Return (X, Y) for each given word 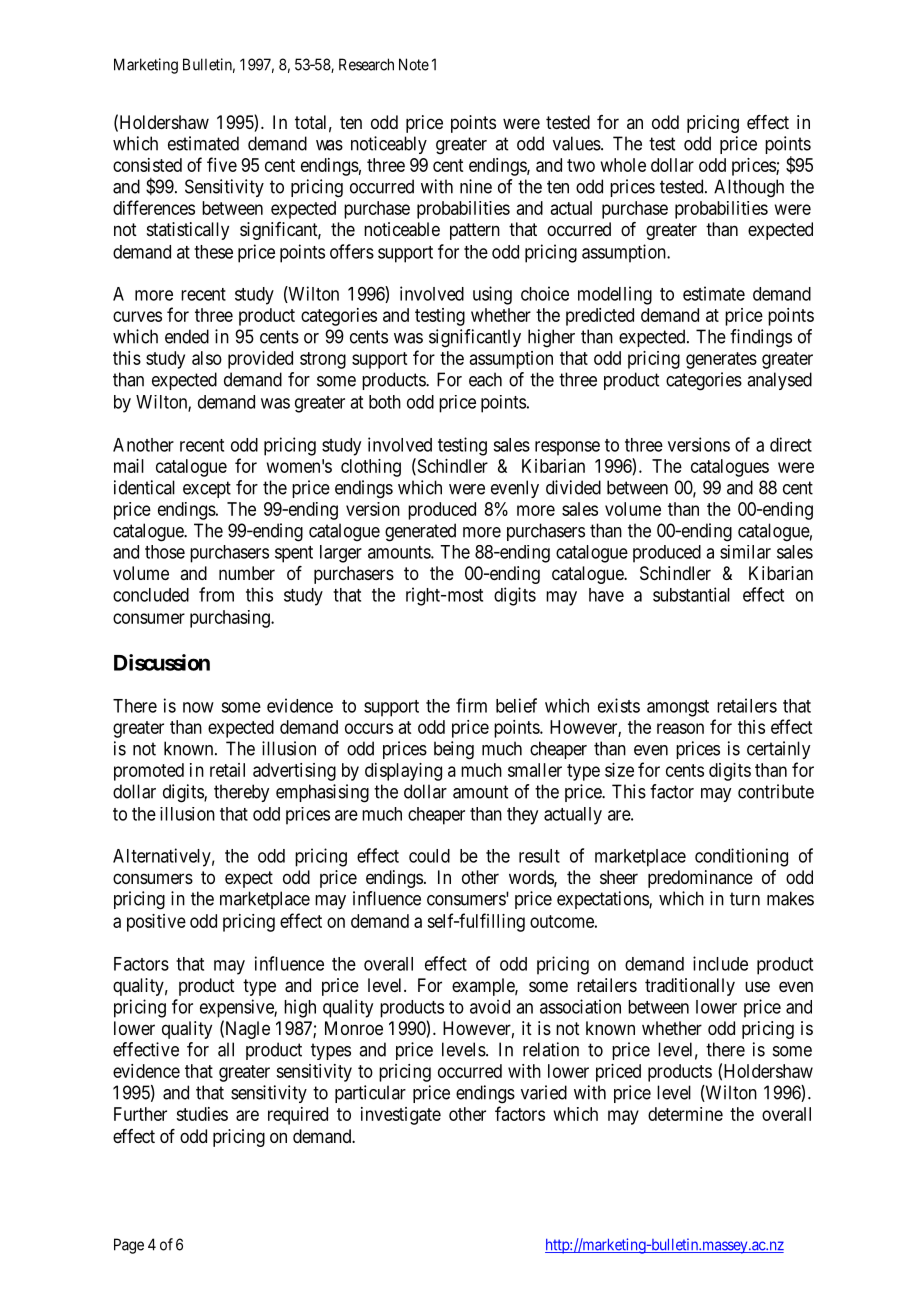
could (429, 856)
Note (414, 64)
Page (129, 1246)
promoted (149, 772)
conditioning (741, 857)
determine (685, 1114)
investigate (401, 1116)
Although (749, 188)
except (207, 489)
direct (791, 444)
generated (420, 532)
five (222, 164)
